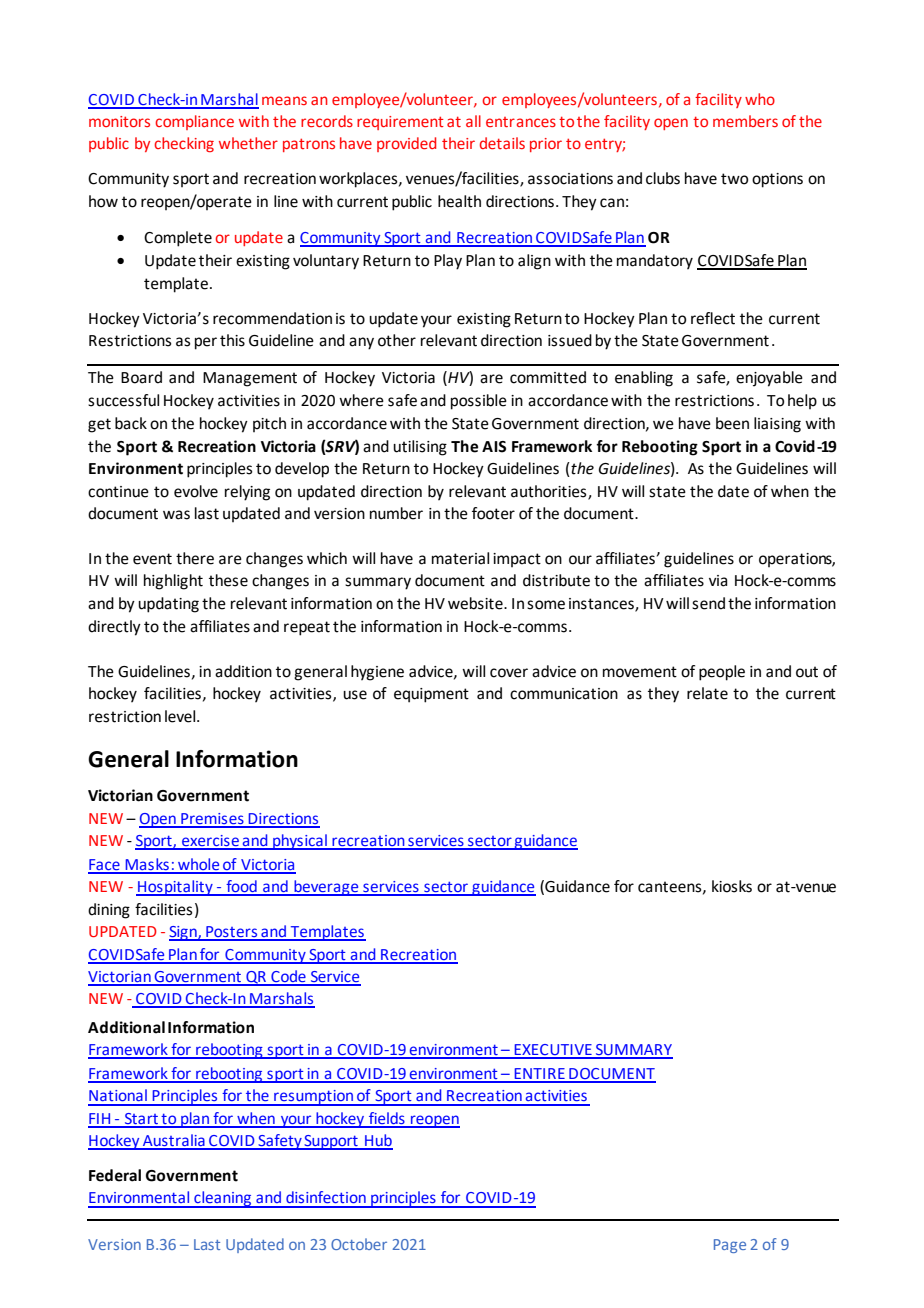 The height and width of the image is (1308, 924). Describe the element at coordinates (184, 933) in the image. I see `Sign` at that location.
